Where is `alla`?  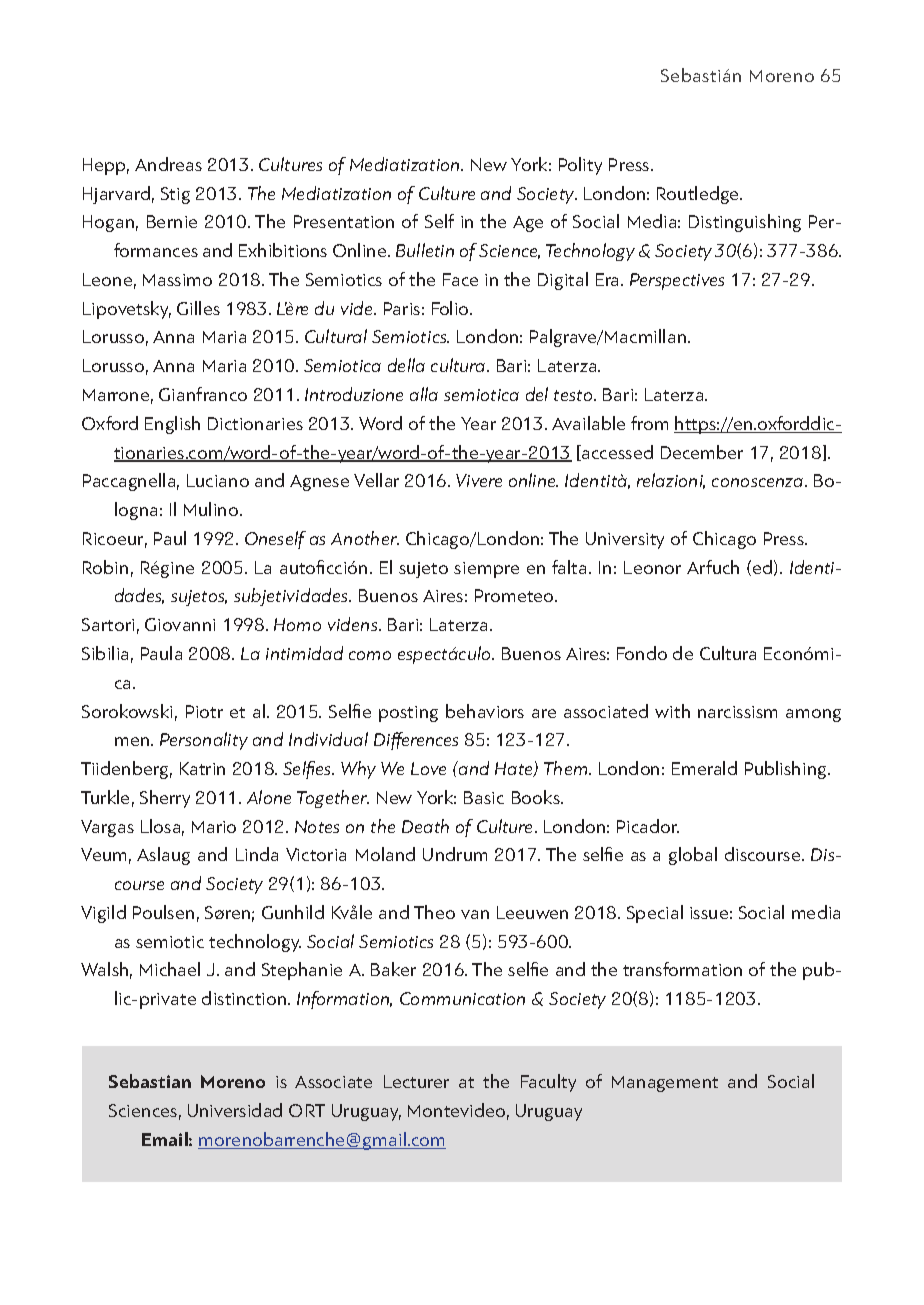 alla is located at coordinates (424, 394).
